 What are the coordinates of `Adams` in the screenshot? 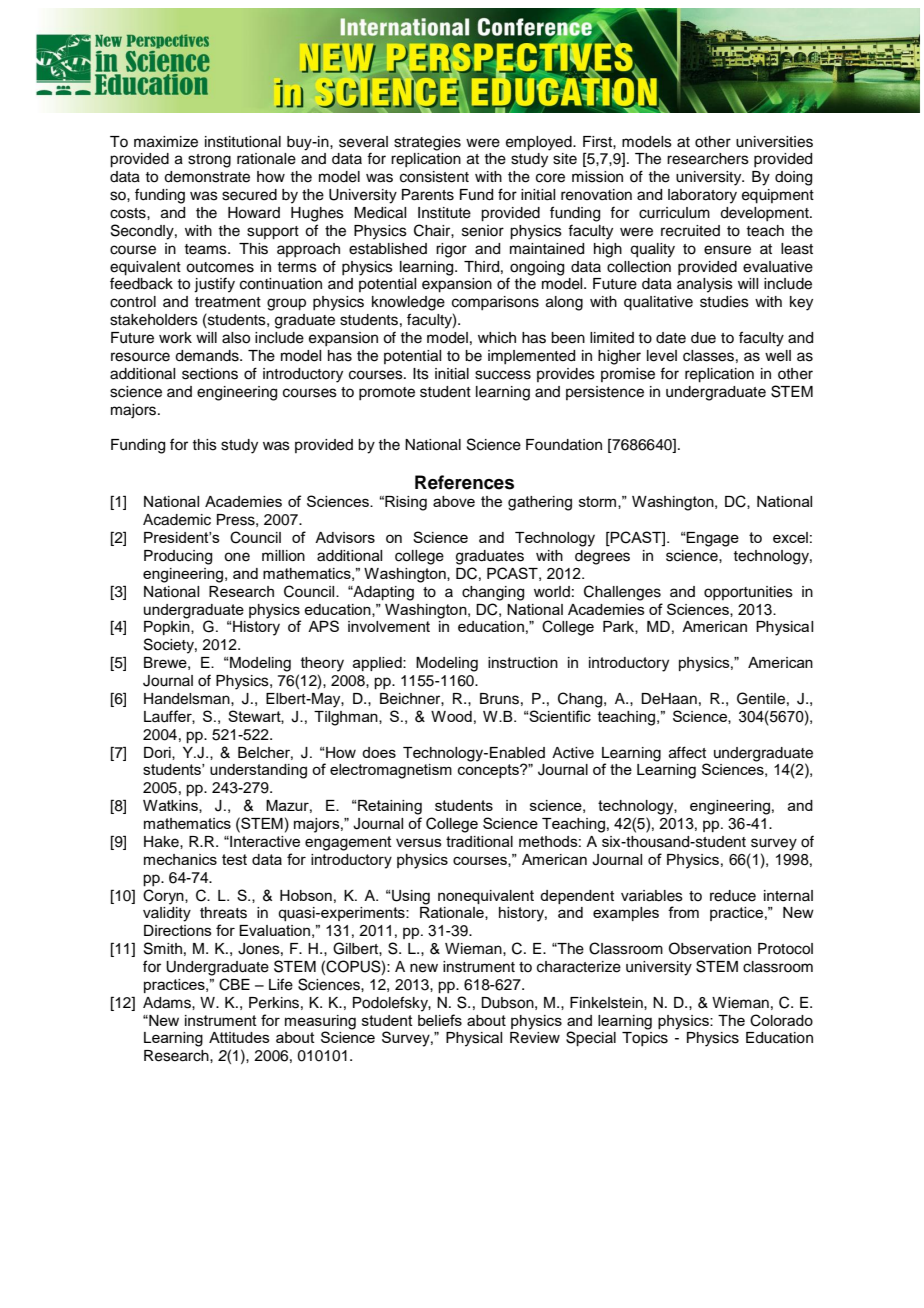 It's located at (168, 1003).
